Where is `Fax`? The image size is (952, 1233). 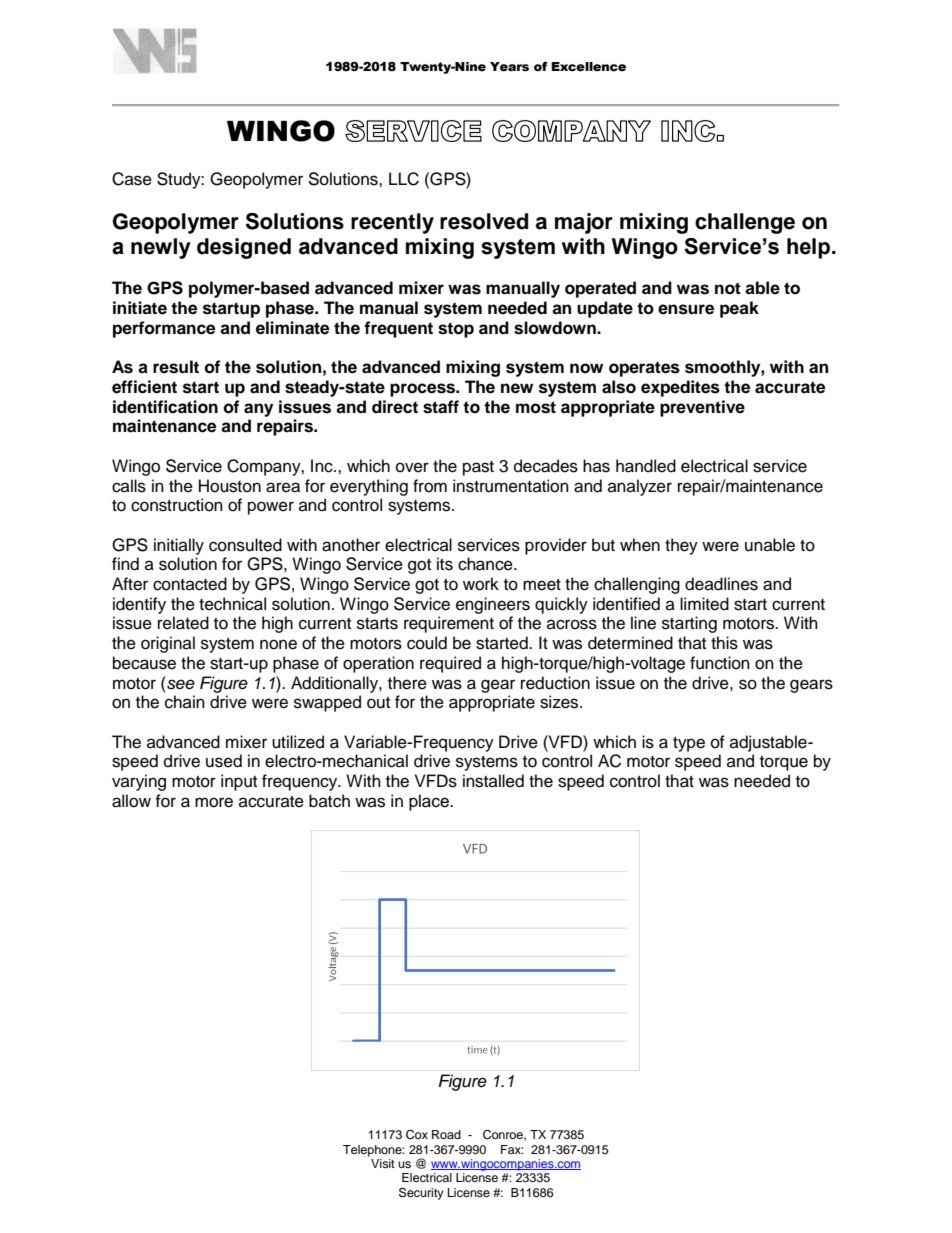
Fax is located at coordinates (512, 1149).
